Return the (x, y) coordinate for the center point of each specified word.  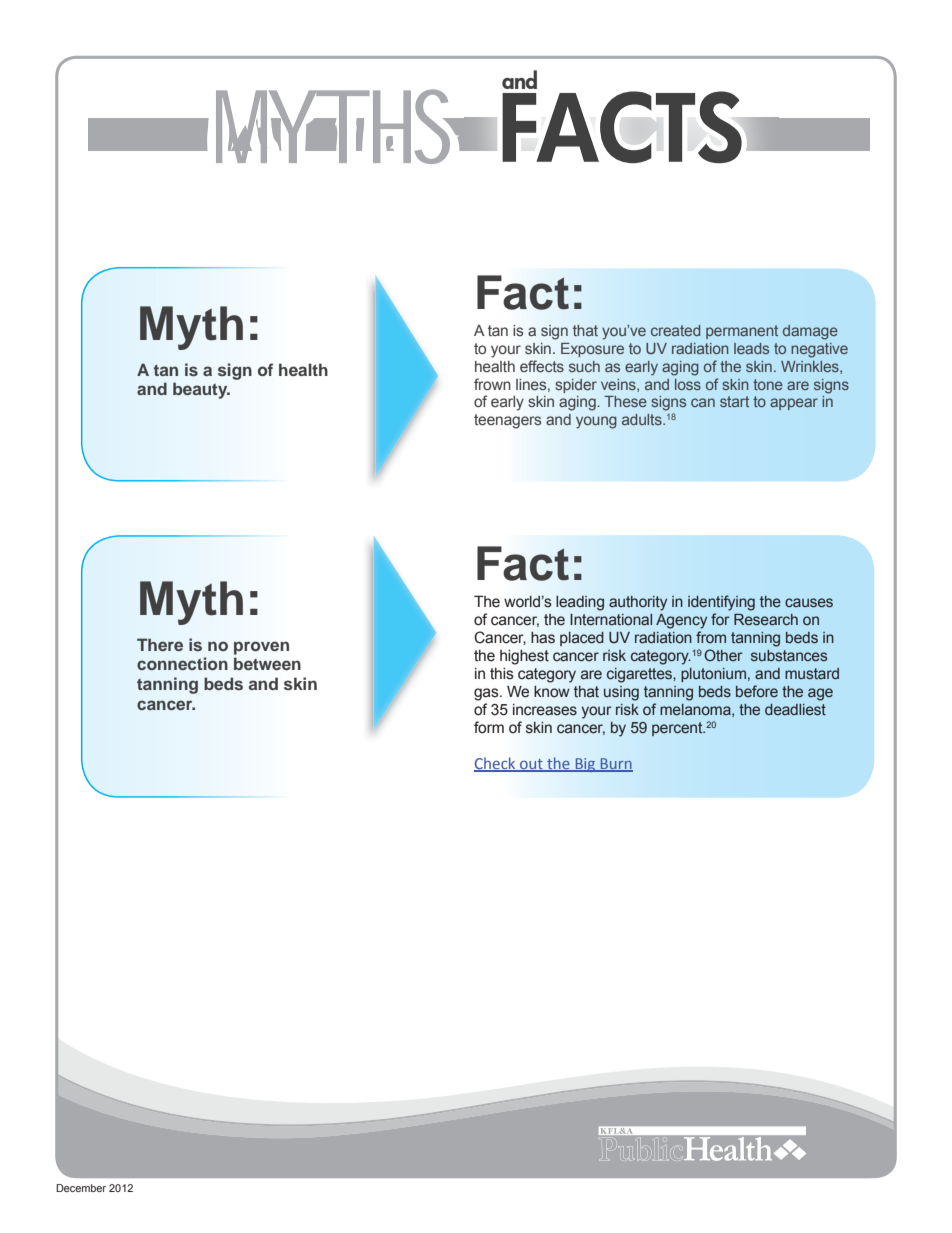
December (81, 1188)
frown (492, 384)
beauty (201, 390)
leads (751, 348)
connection (182, 663)
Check (496, 764)
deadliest (795, 710)
